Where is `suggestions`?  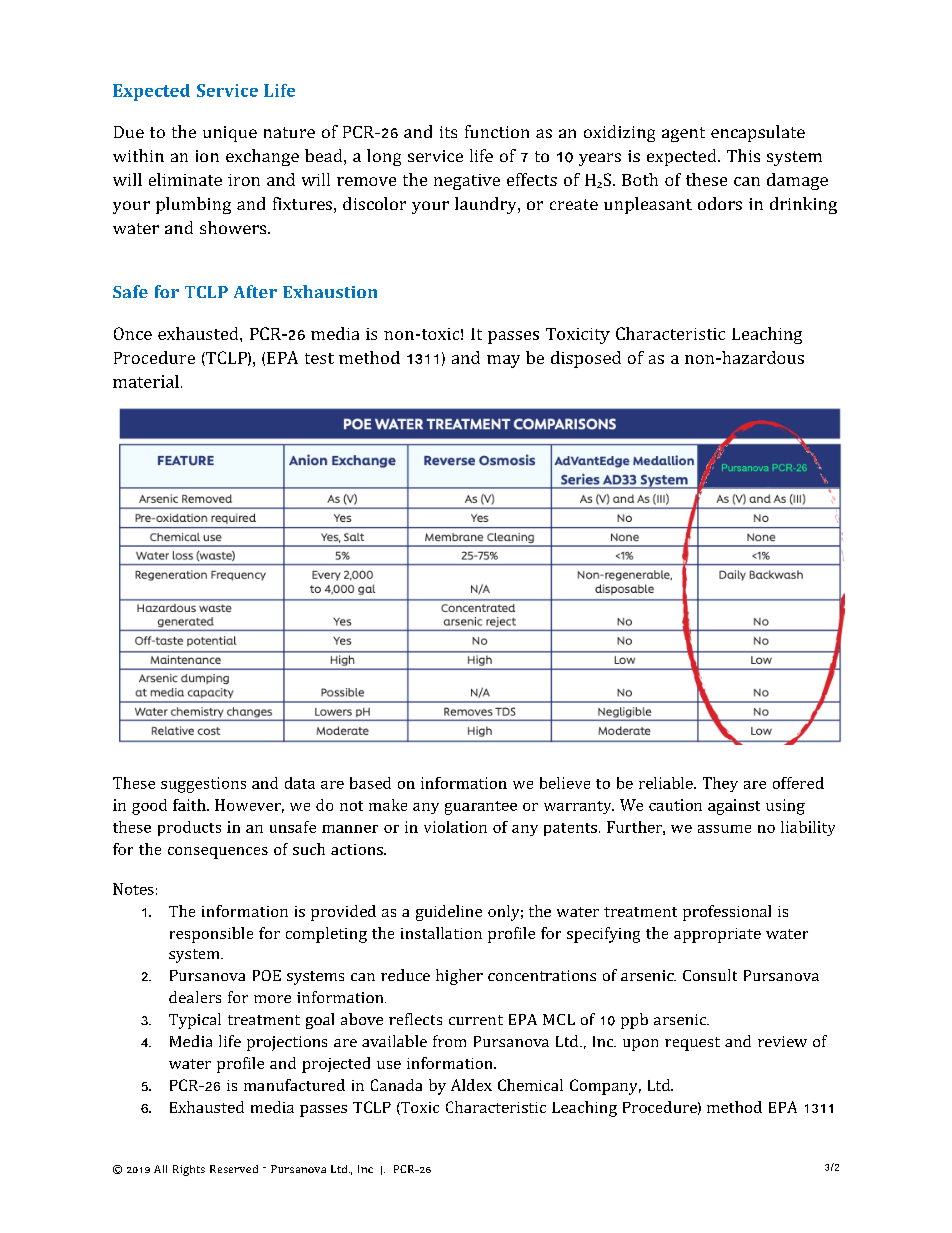
suggestions is located at coordinates (203, 785).
